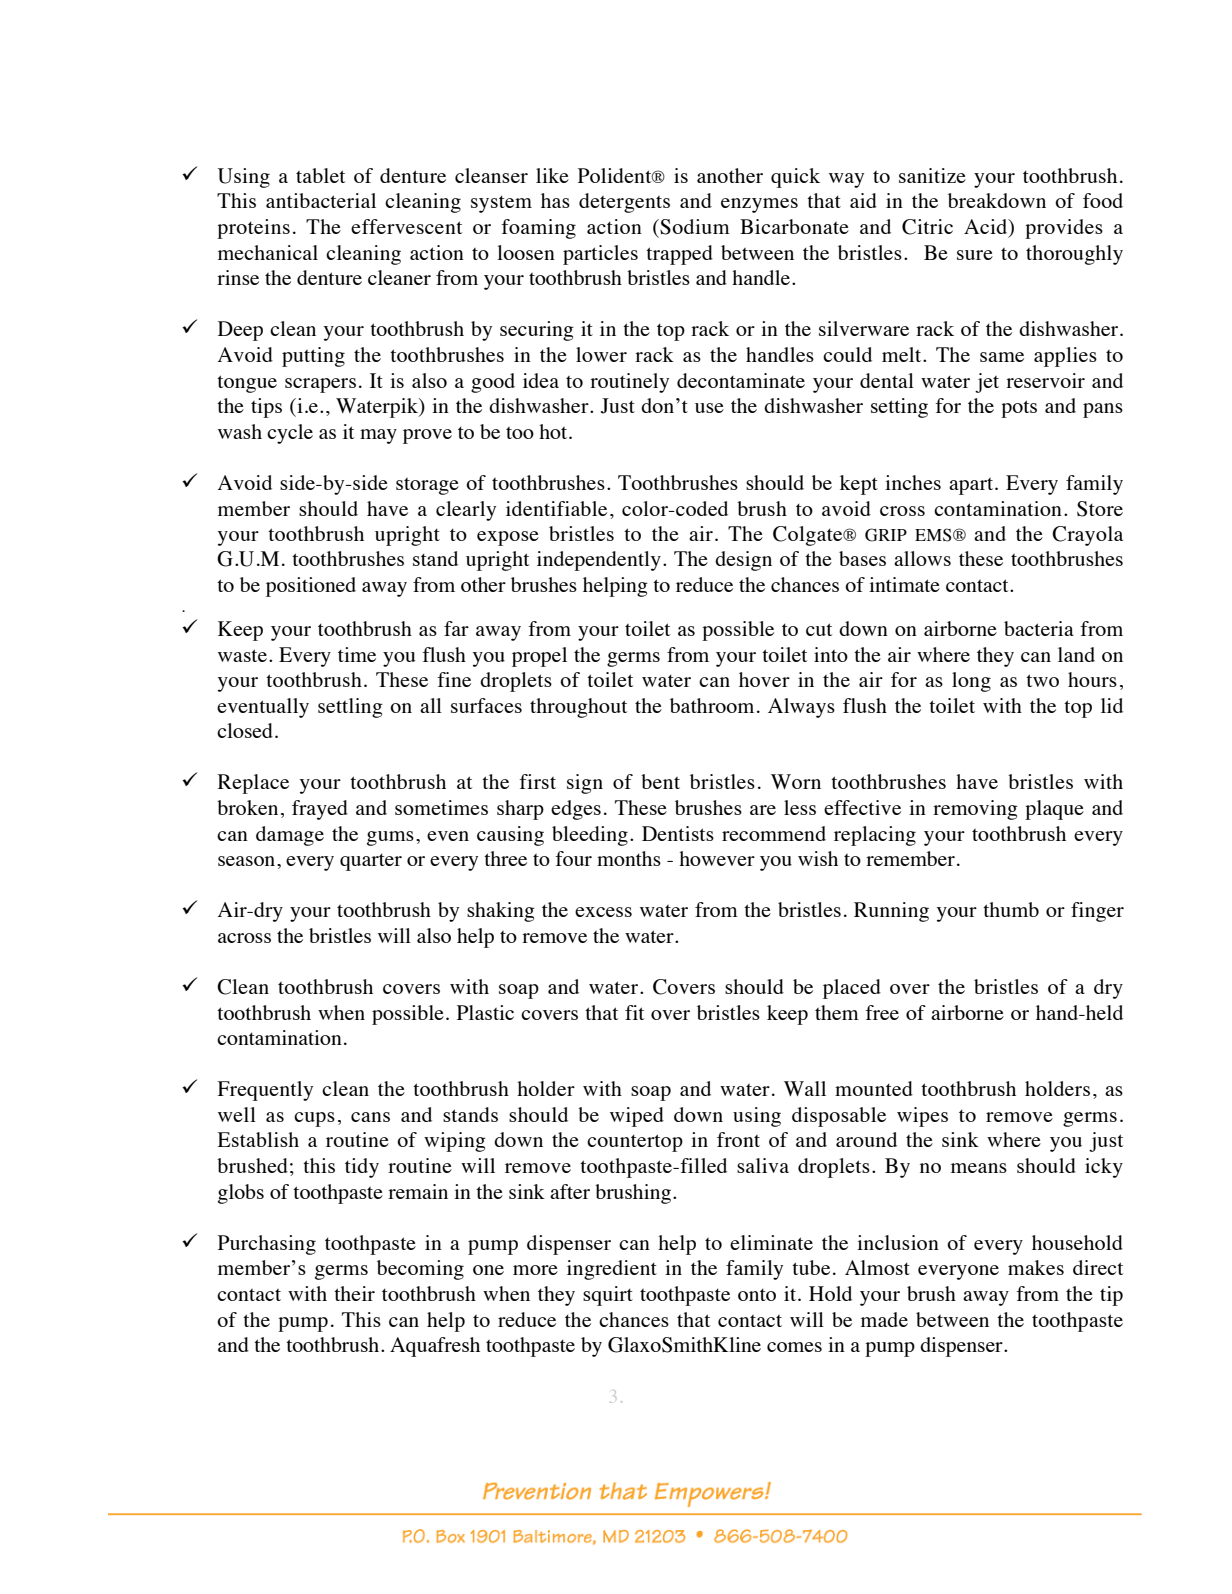  What do you see at coordinates (882, 1012) in the screenshot?
I see `free` at bounding box center [882, 1012].
